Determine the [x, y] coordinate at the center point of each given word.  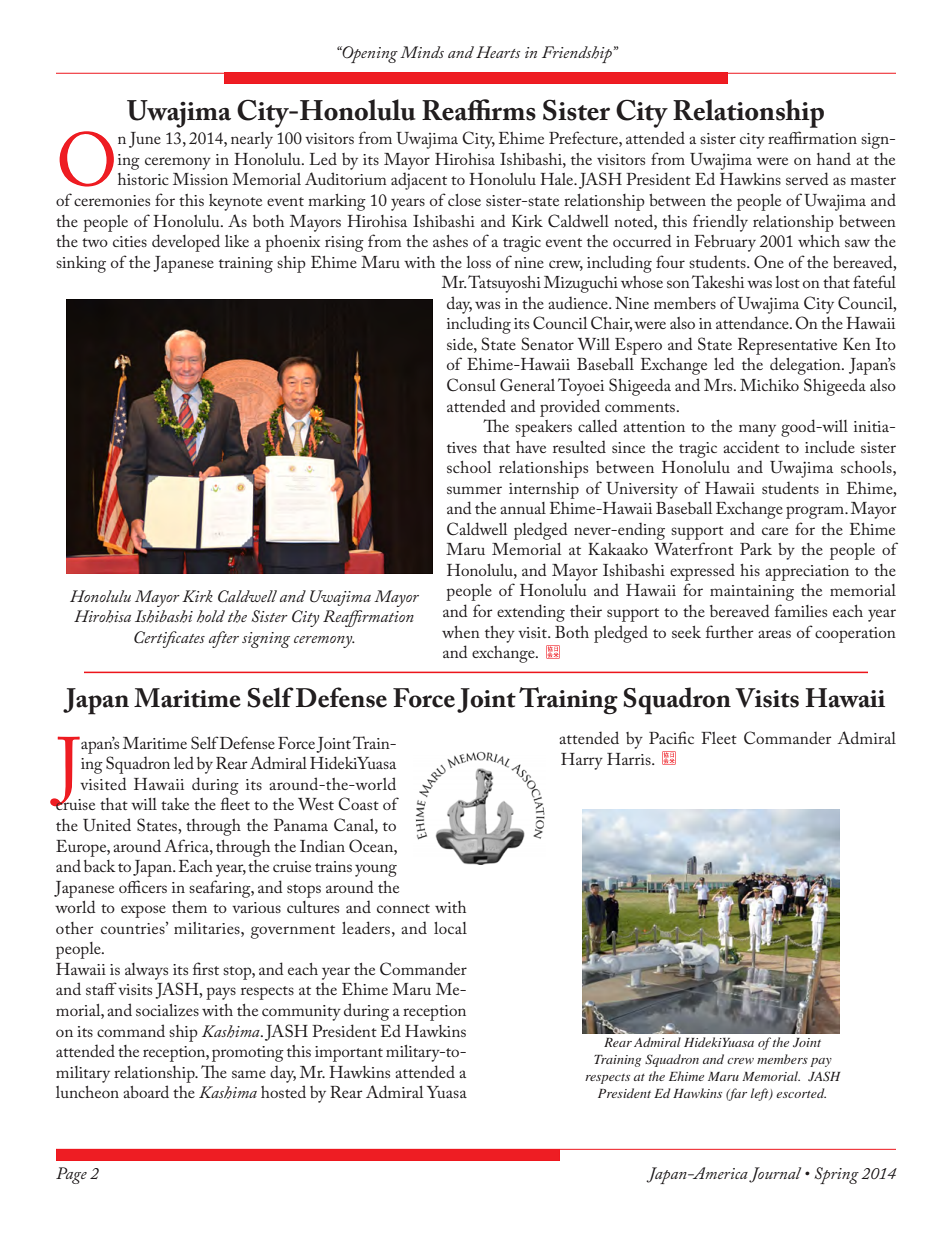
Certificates [169, 639]
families [801, 610]
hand [834, 158]
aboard [146, 1091]
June [145, 140]
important [349, 1054]
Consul [471, 385]
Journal [775, 1175]
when [461, 632]
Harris [630, 759]
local [450, 928]
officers [143, 886]
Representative [787, 346]
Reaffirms [479, 110]
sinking [81, 264]
